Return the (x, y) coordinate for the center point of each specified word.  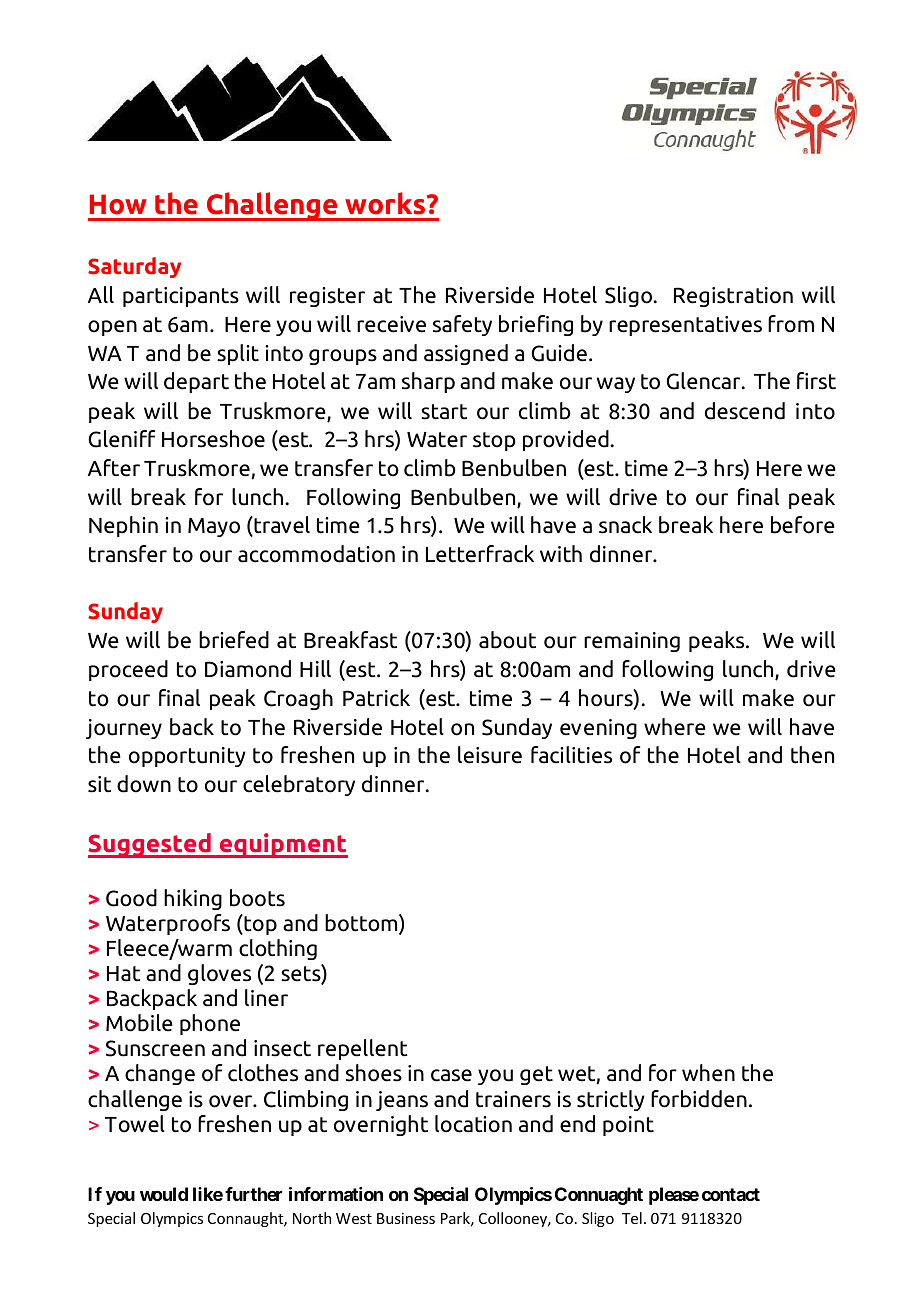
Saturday (134, 267)
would (164, 1194)
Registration (733, 297)
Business (406, 1218)
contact (731, 1194)
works (385, 203)
